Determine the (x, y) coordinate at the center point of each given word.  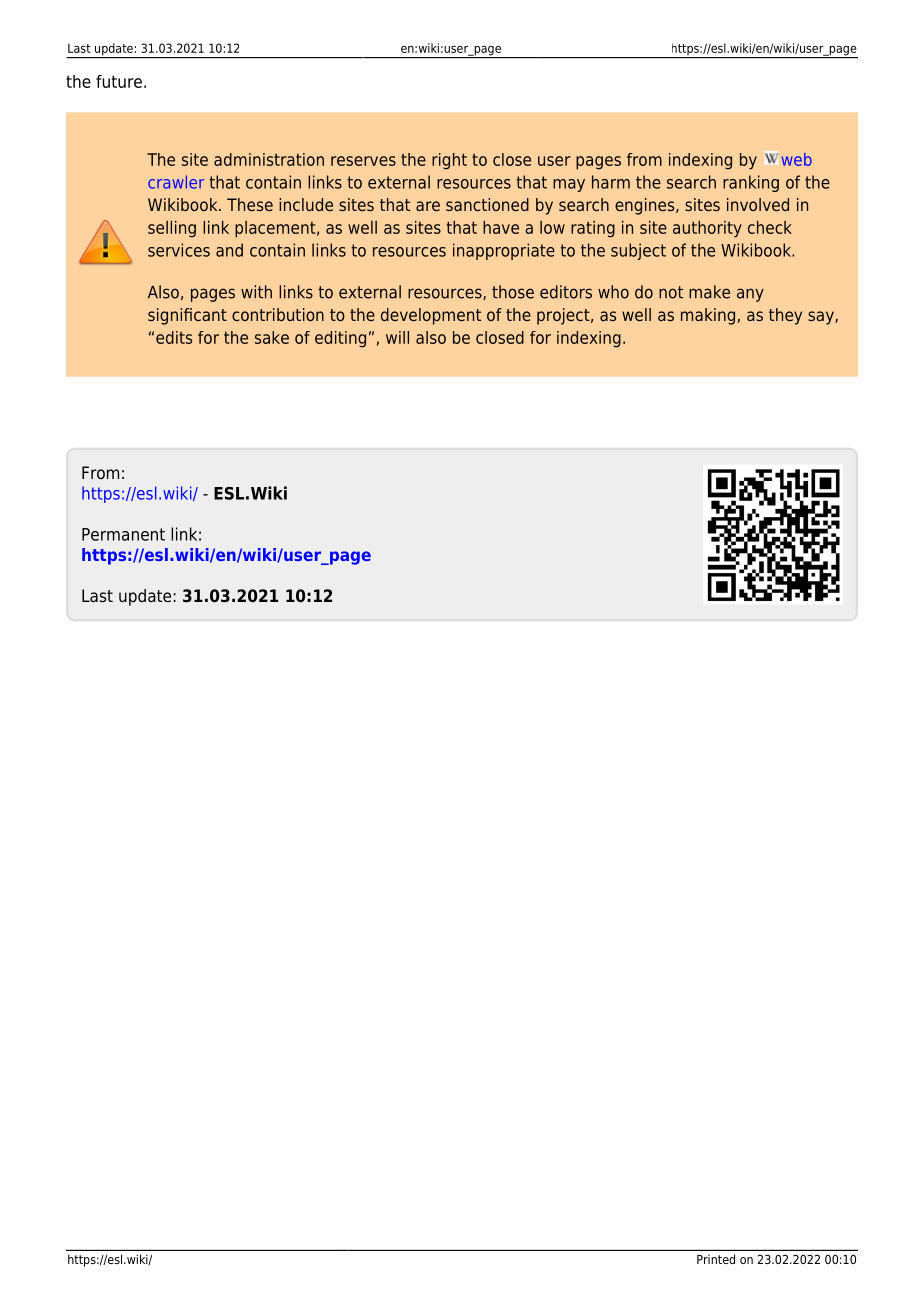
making (708, 316)
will (397, 337)
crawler (176, 182)
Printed (716, 1259)
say (822, 318)
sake (272, 337)
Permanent (123, 534)
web (797, 159)
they (785, 316)
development (431, 316)
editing (340, 339)
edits (174, 337)
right (449, 161)
